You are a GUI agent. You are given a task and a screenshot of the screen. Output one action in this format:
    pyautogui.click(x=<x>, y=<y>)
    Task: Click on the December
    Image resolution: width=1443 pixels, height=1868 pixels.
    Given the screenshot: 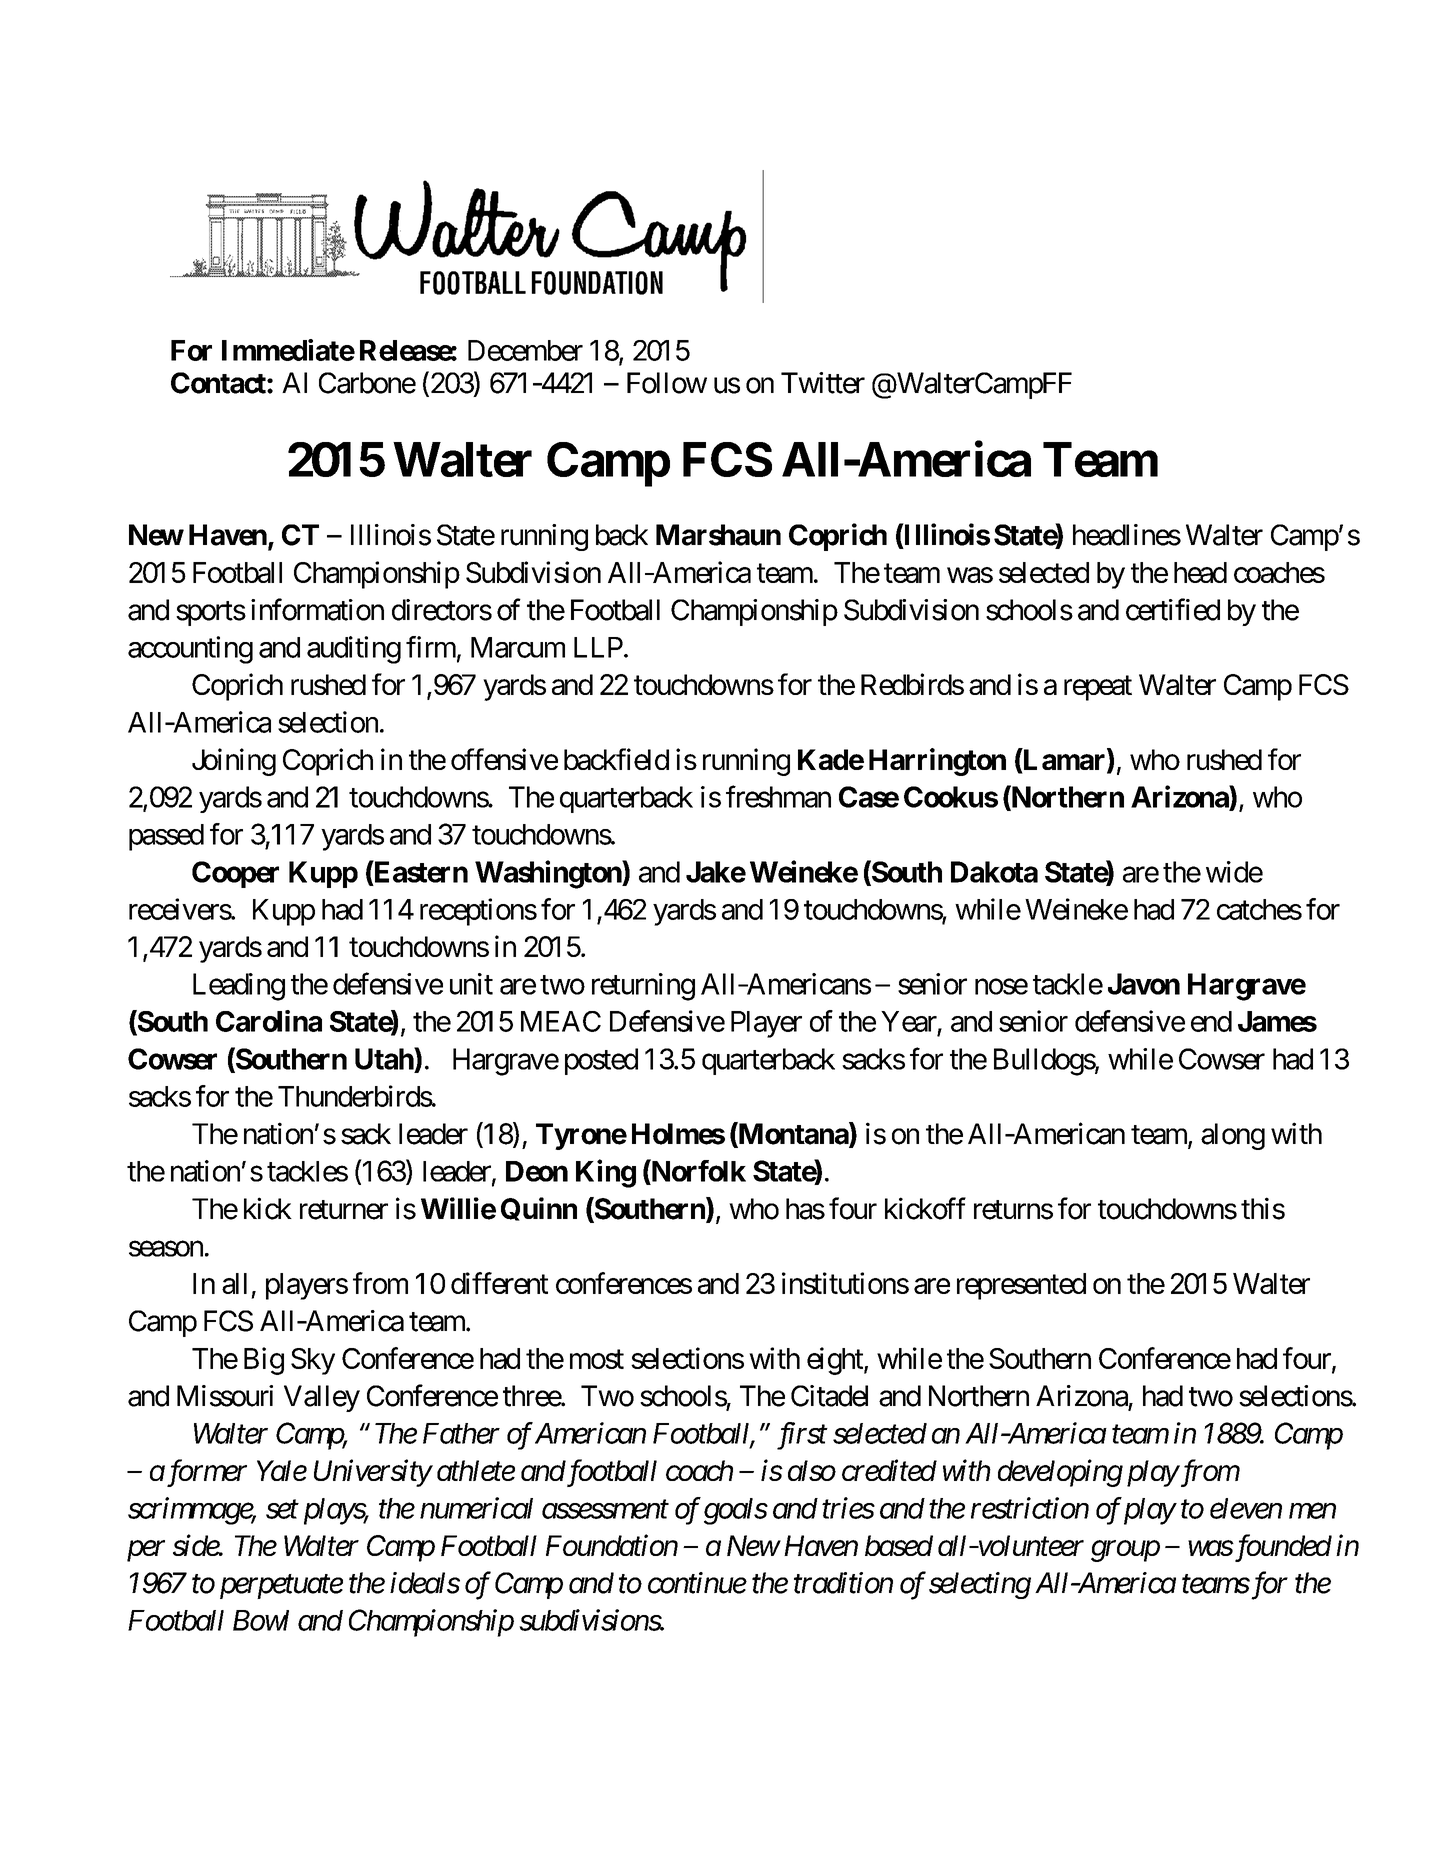 What is the action you would take?
    pyautogui.click(x=525, y=350)
